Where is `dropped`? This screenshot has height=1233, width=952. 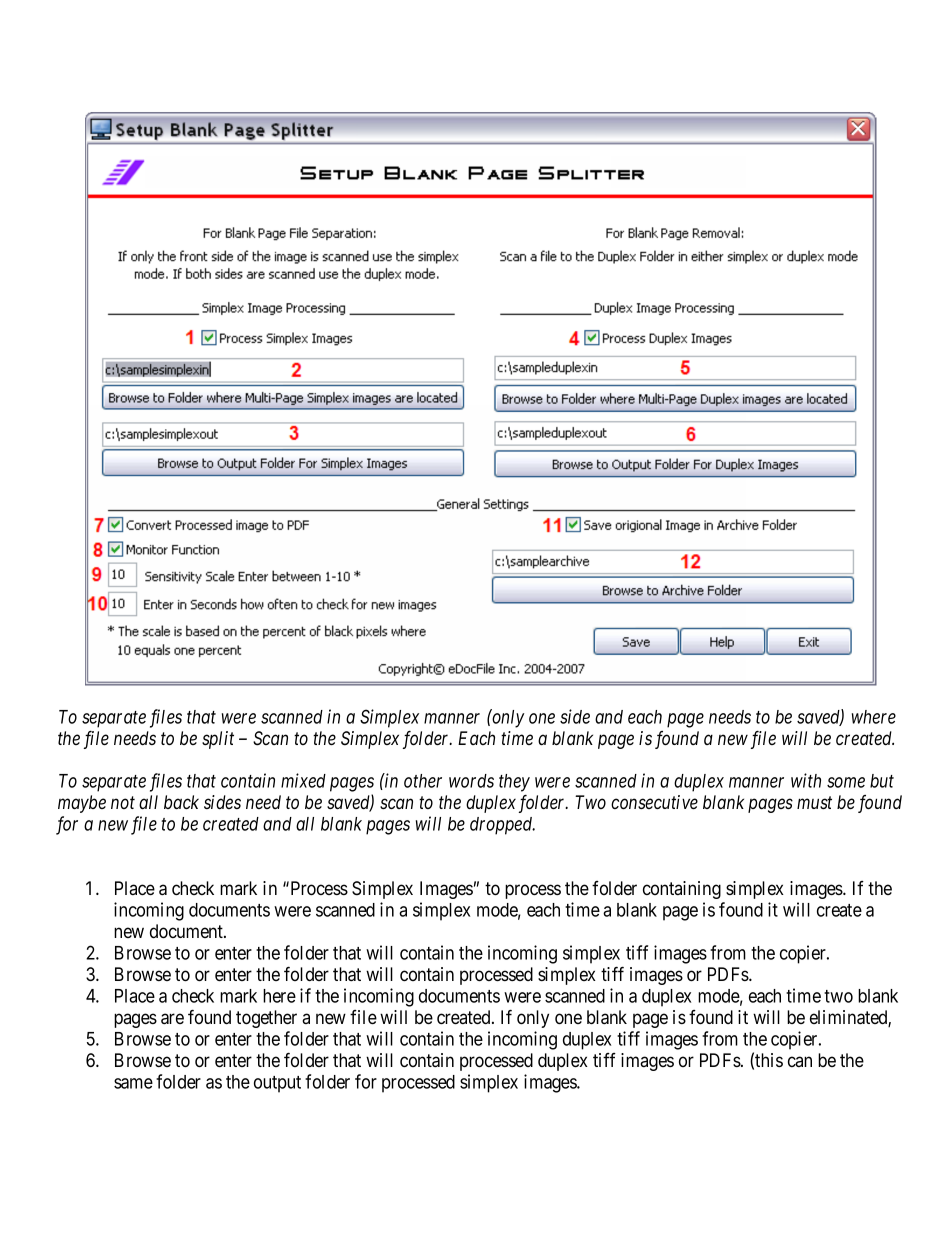 dropped is located at coordinates (502, 826).
